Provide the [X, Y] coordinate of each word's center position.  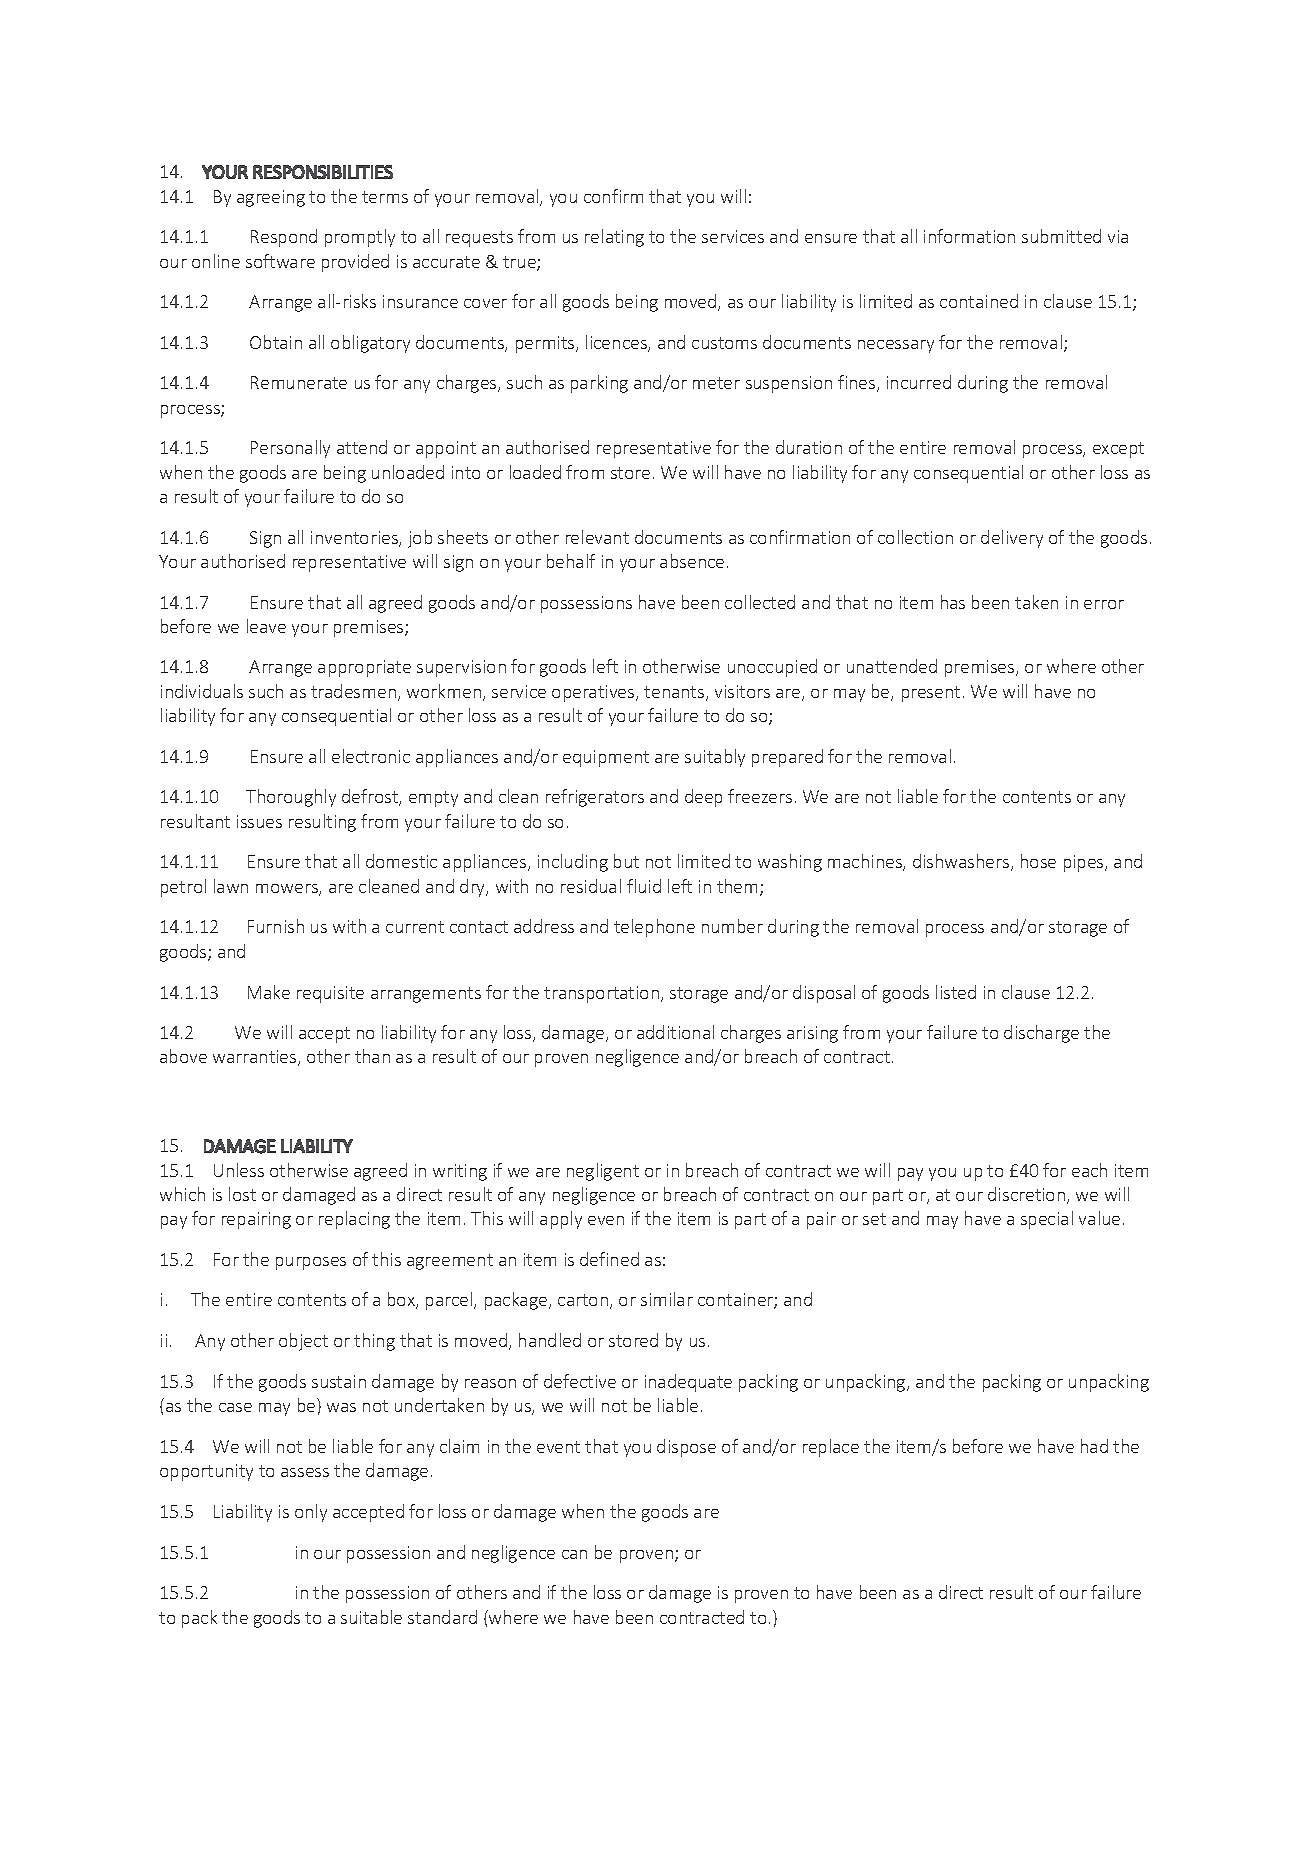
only [311, 1513]
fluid [644, 886]
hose [1038, 861]
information [969, 236]
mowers [288, 890]
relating [614, 238]
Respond [284, 238]
